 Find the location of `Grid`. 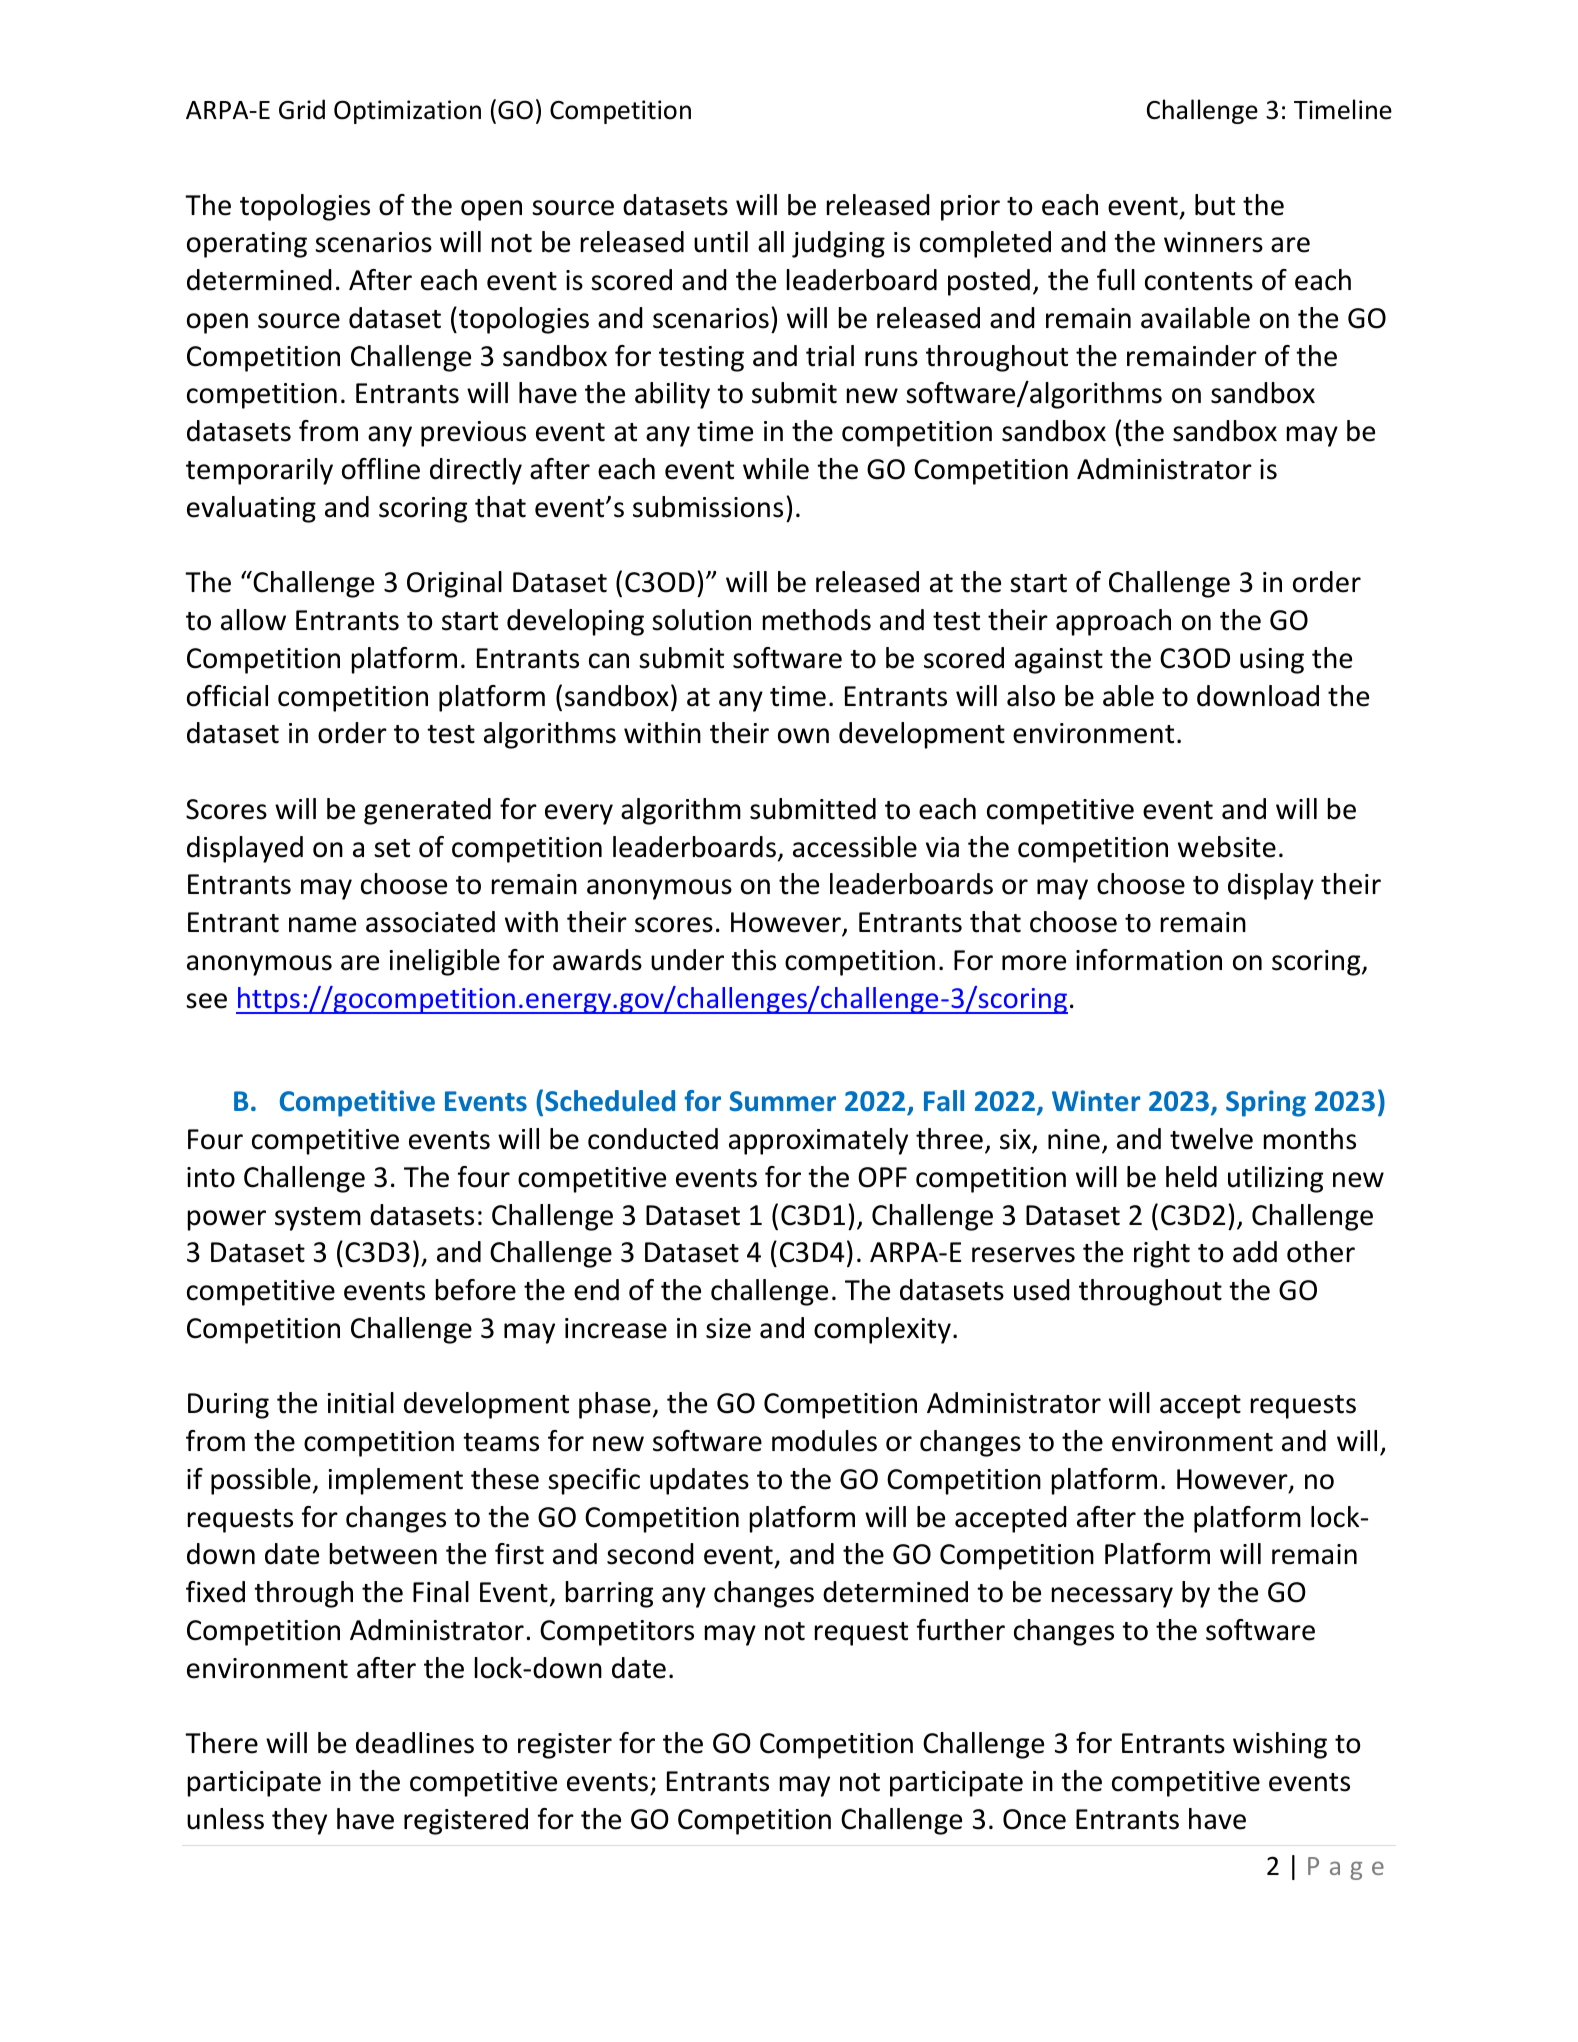

Grid is located at coordinates (302, 109).
